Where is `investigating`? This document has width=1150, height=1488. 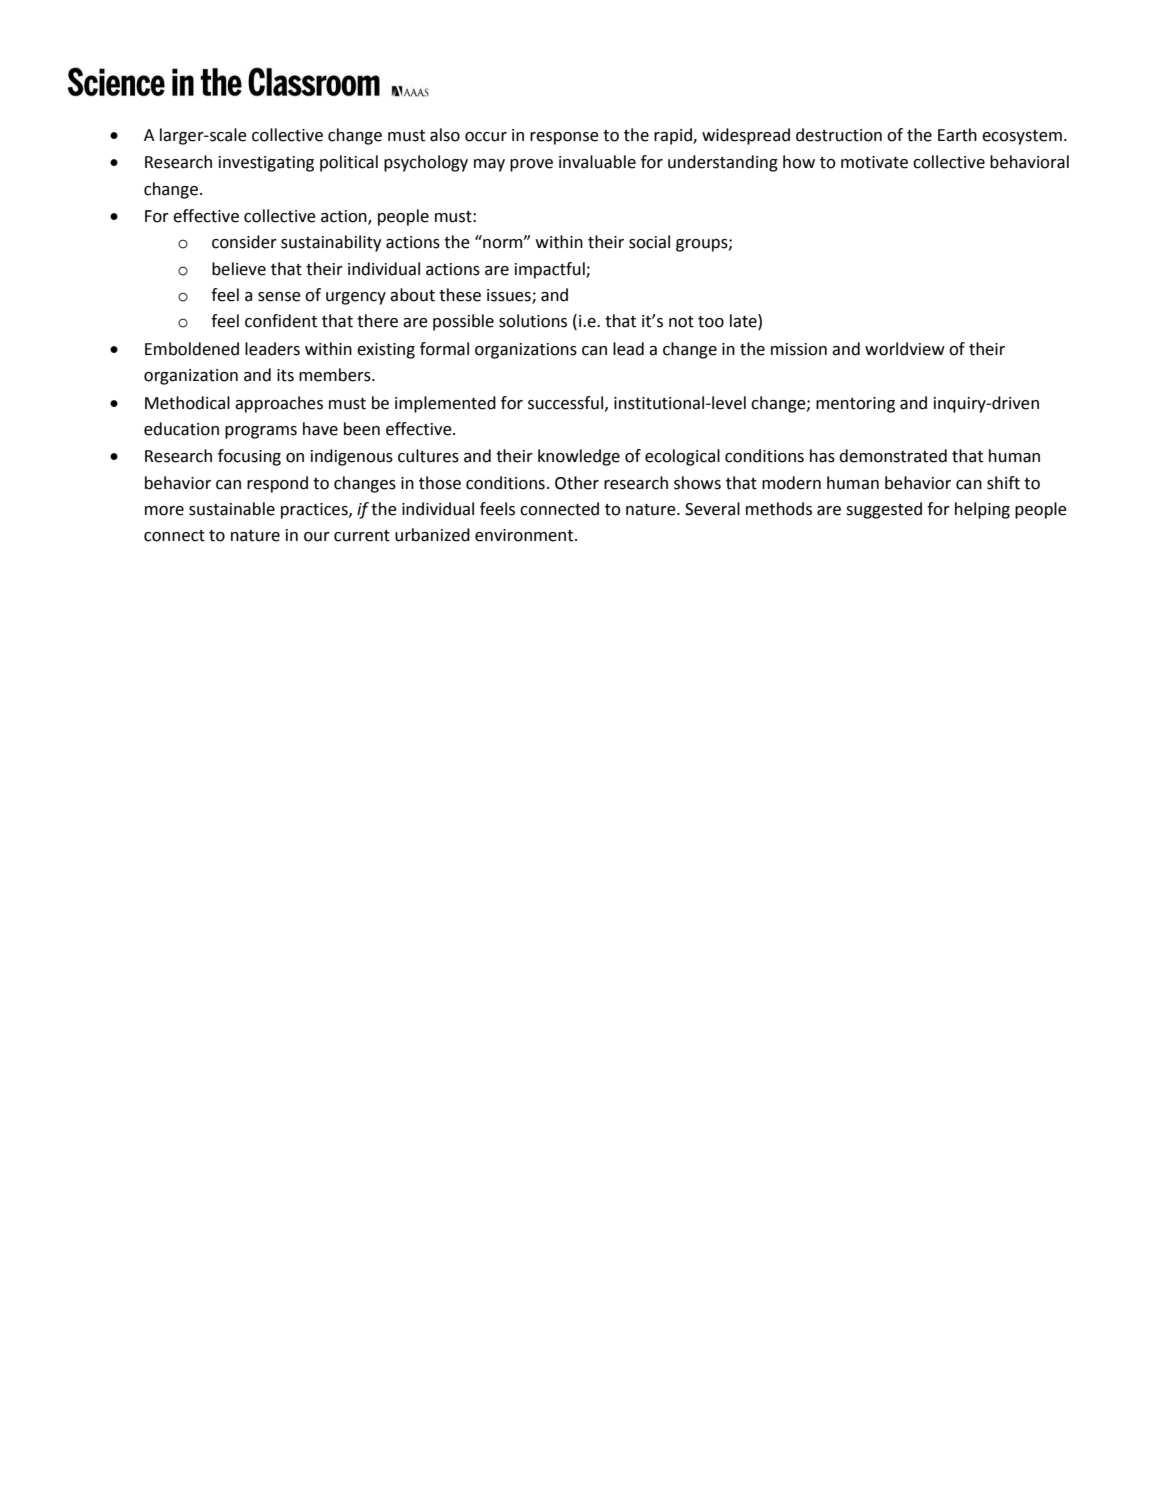
investigating is located at coordinates (266, 164).
